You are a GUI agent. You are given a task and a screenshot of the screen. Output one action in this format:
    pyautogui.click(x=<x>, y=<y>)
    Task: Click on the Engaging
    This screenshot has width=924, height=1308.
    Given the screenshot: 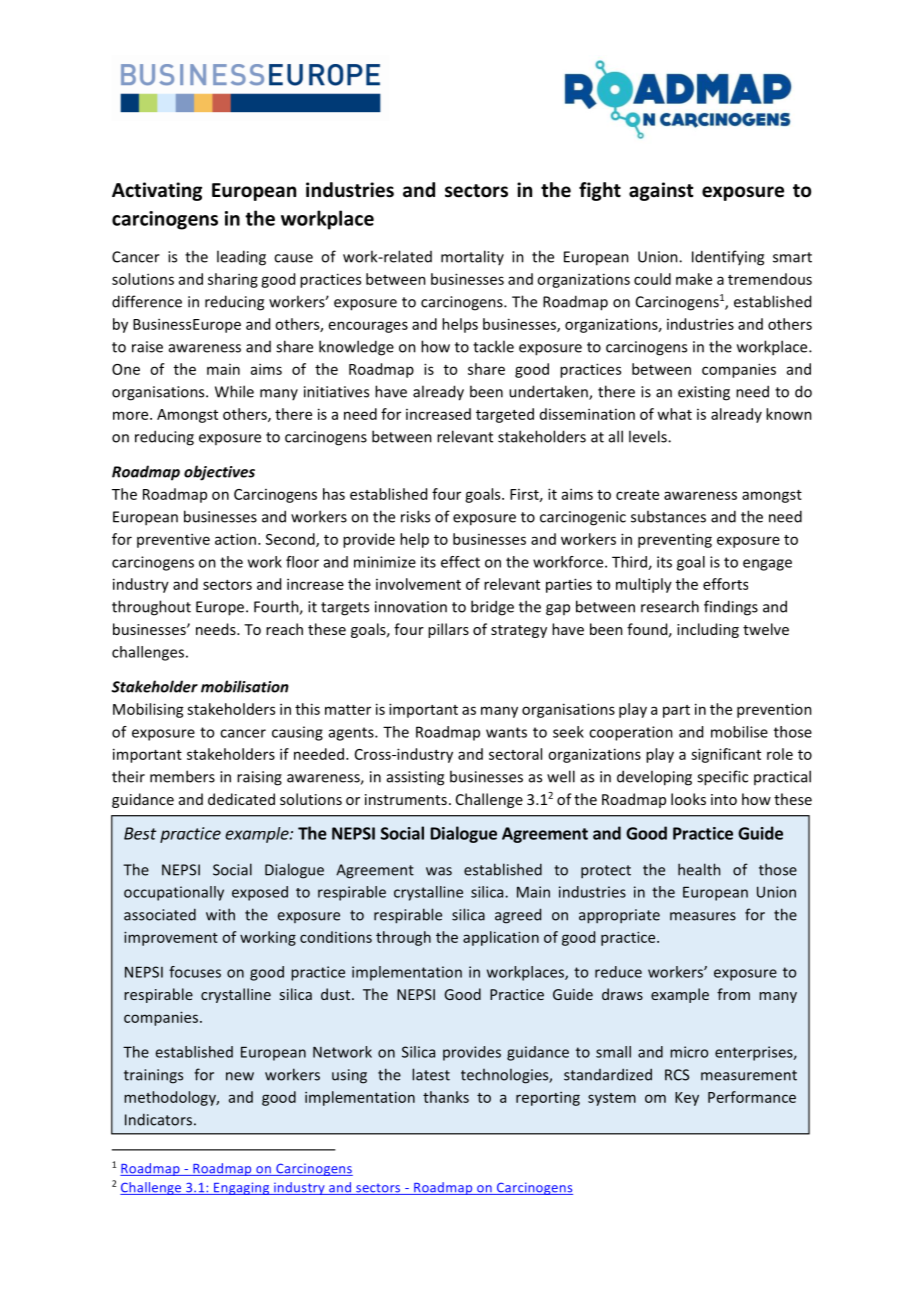 What is the action you would take?
    pyautogui.click(x=242, y=1188)
